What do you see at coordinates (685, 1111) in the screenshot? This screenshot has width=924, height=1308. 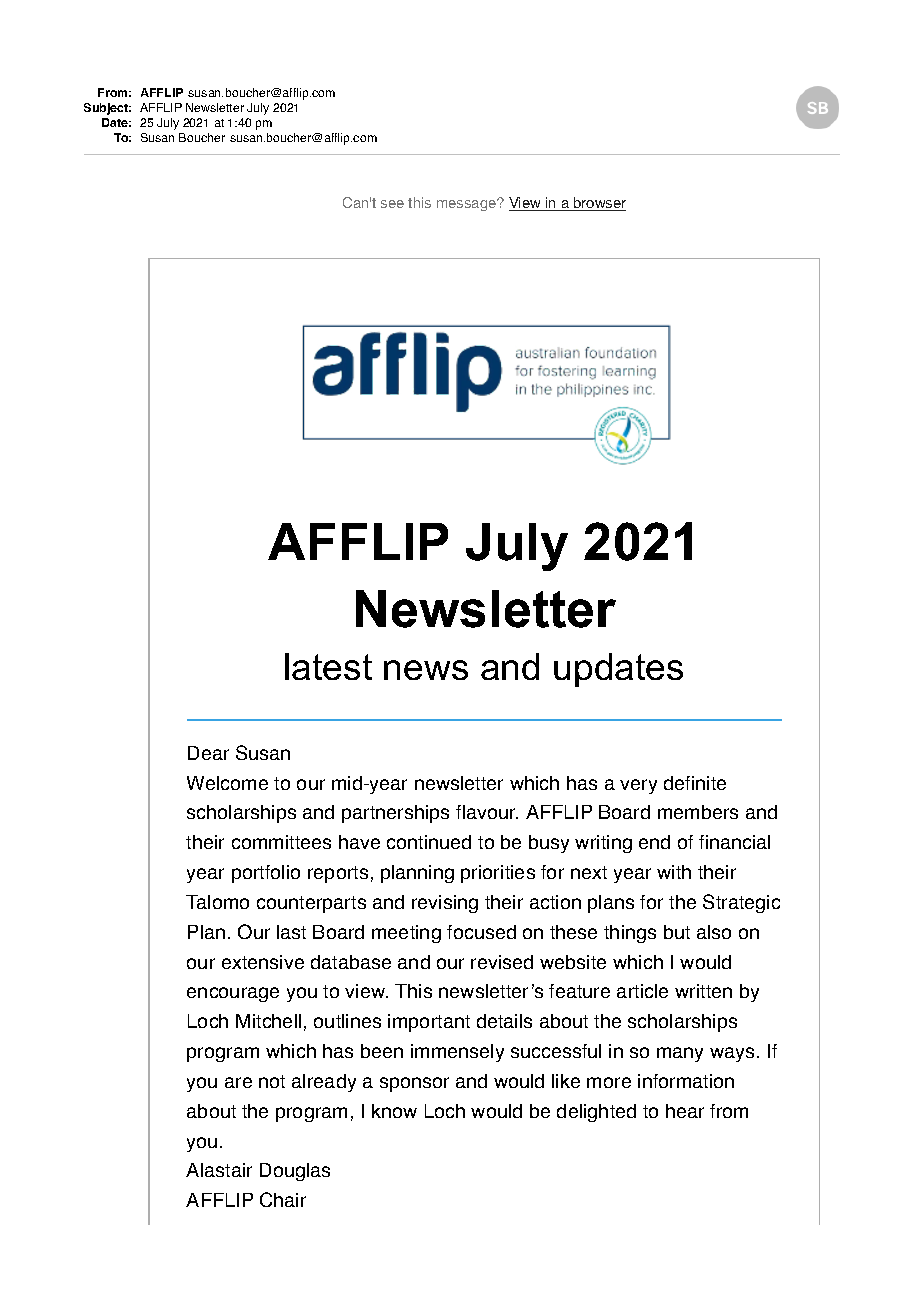 I see `hear` at bounding box center [685, 1111].
